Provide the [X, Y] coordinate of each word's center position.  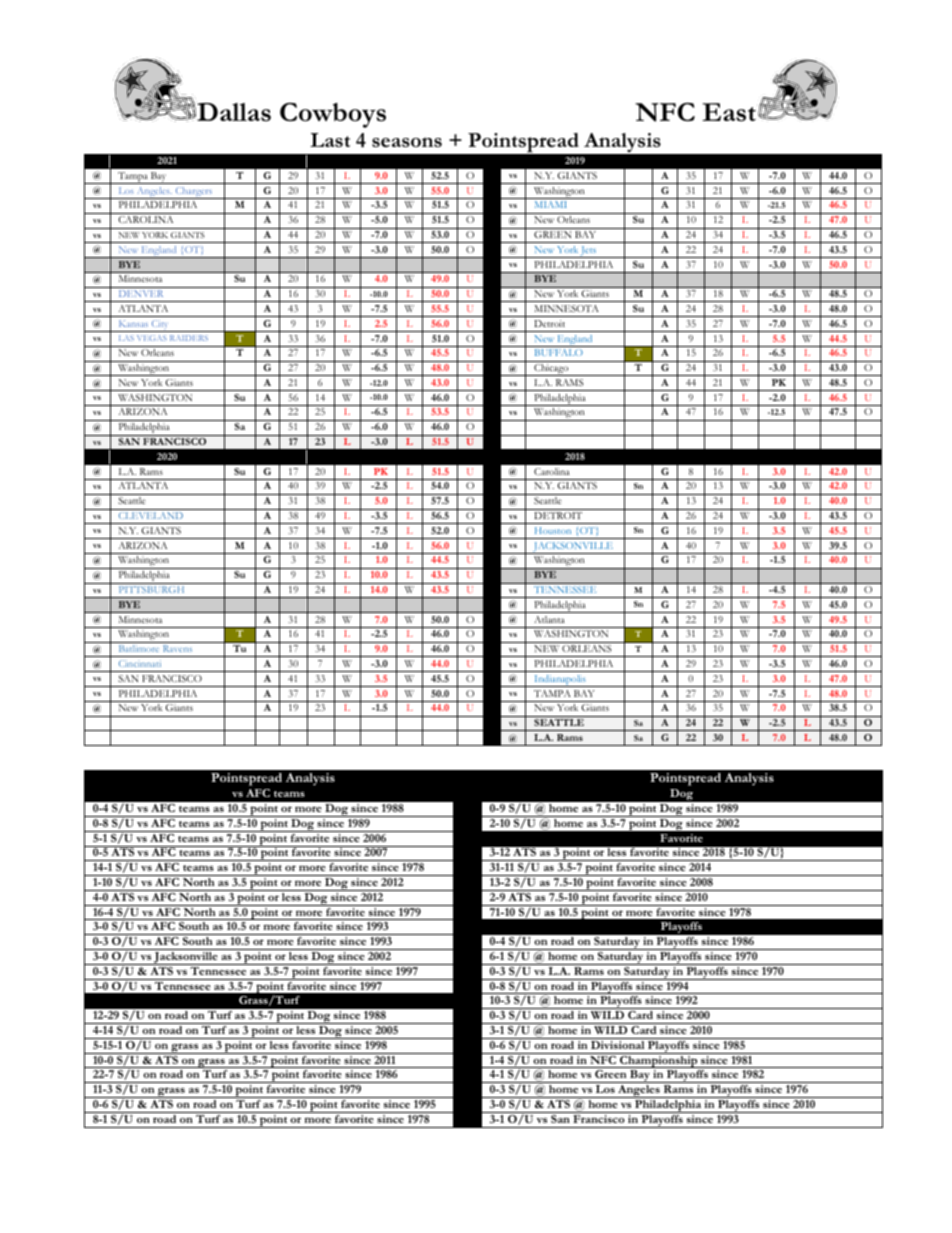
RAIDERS [189, 338]
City [160, 326]
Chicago [551, 370]
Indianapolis [560, 681]
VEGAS [152, 338]
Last [330, 140]
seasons [407, 142]
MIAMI [550, 204]
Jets [589, 252]
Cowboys [333, 115]
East [730, 112]
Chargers [194, 193]
